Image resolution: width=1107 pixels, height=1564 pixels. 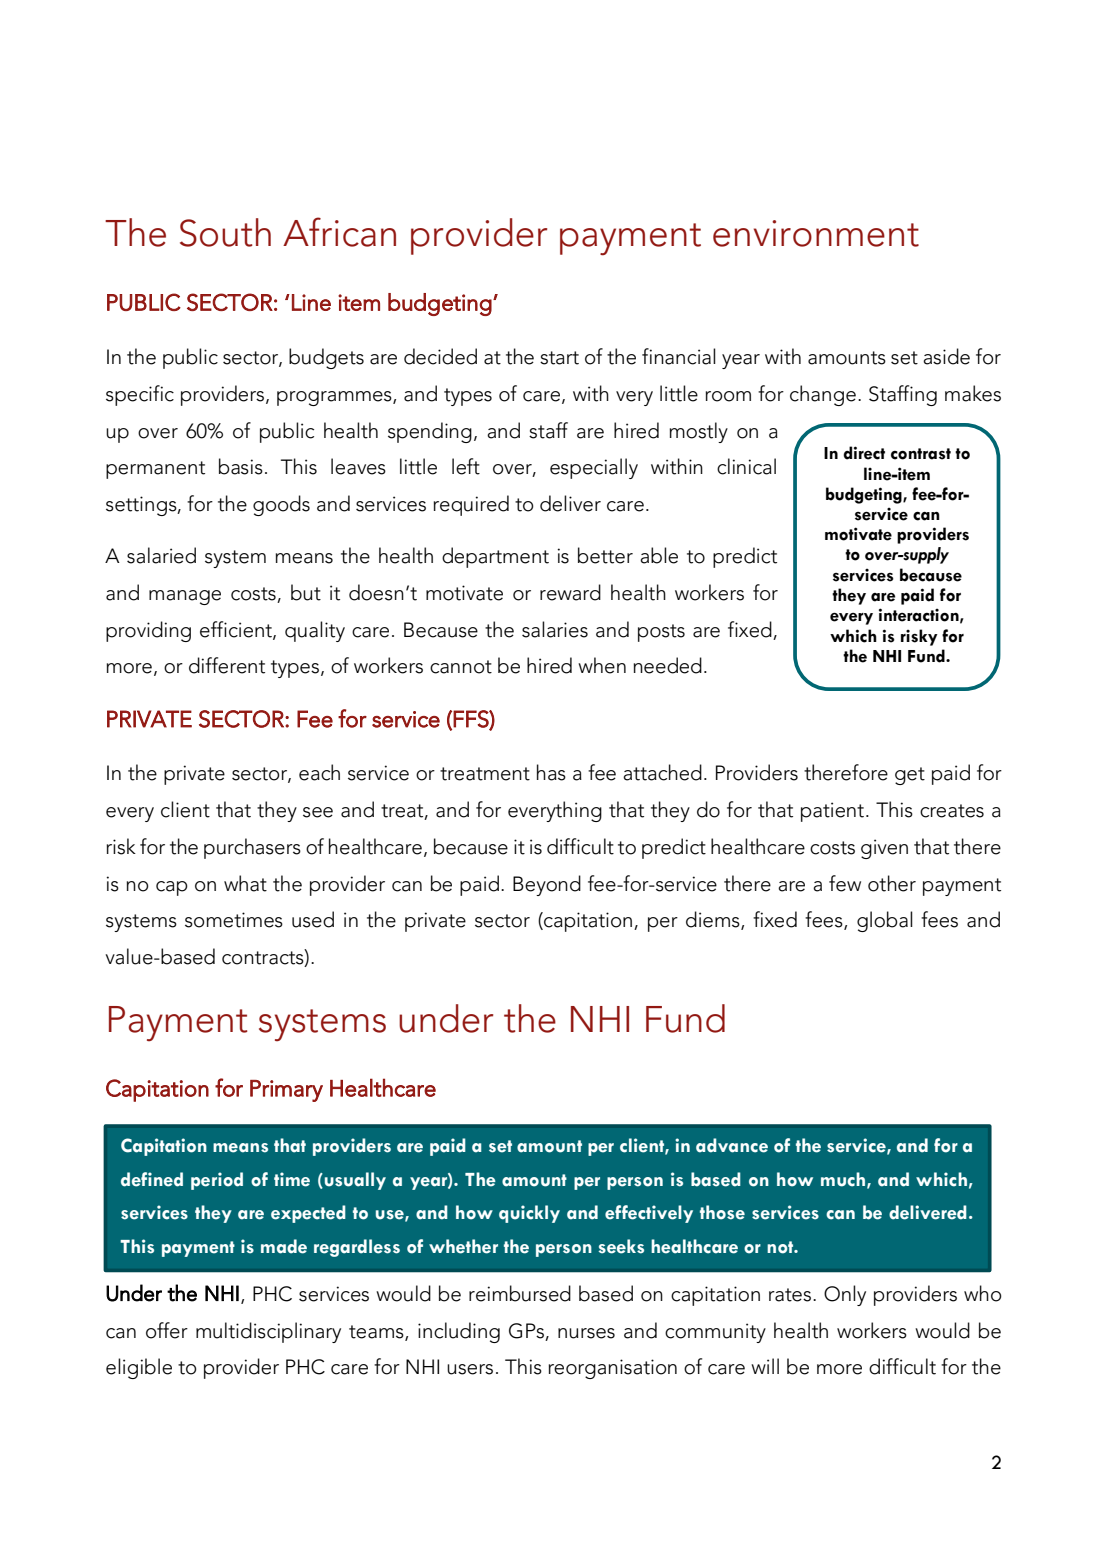 I want to click on global, so click(x=885, y=921).
